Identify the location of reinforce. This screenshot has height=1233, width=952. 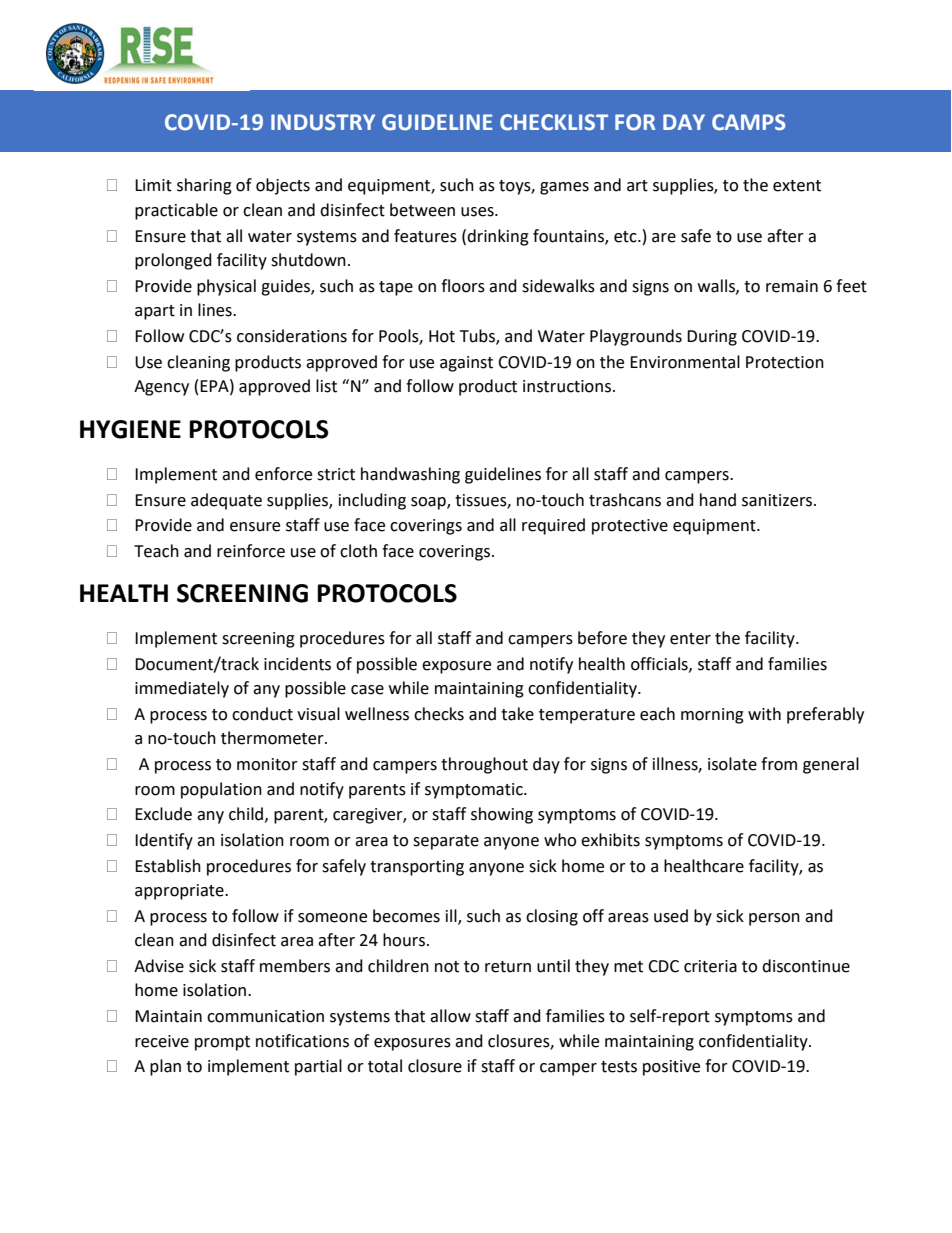
(251, 551).
